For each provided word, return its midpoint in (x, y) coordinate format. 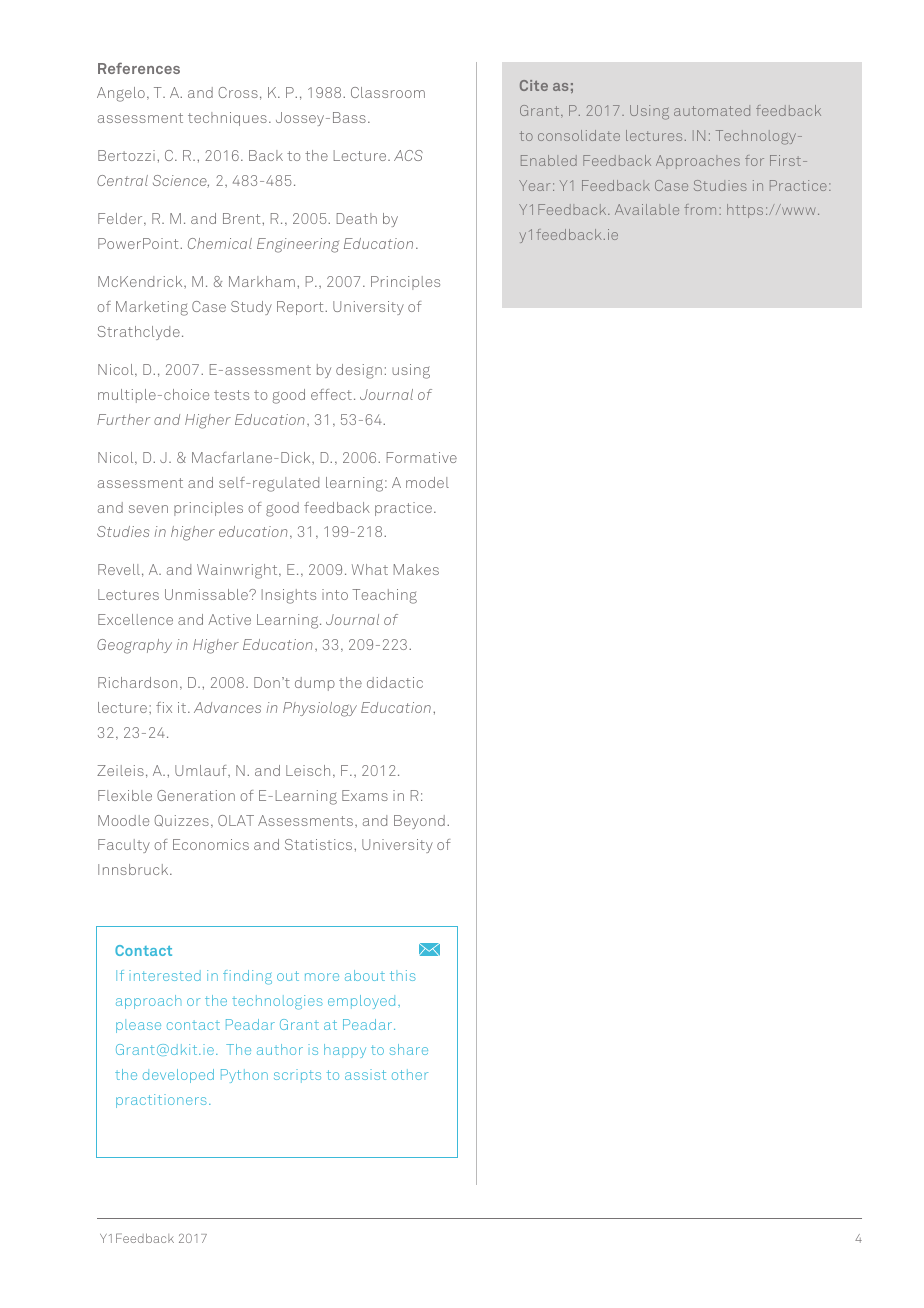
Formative (422, 457)
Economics (211, 844)
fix (164, 707)
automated (712, 110)
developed (178, 1076)
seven (148, 509)
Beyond (419, 822)
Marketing (152, 308)
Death (357, 218)
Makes (416, 569)
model (427, 482)
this (403, 975)
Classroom (388, 92)
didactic (395, 682)
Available (647, 209)
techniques (227, 119)
